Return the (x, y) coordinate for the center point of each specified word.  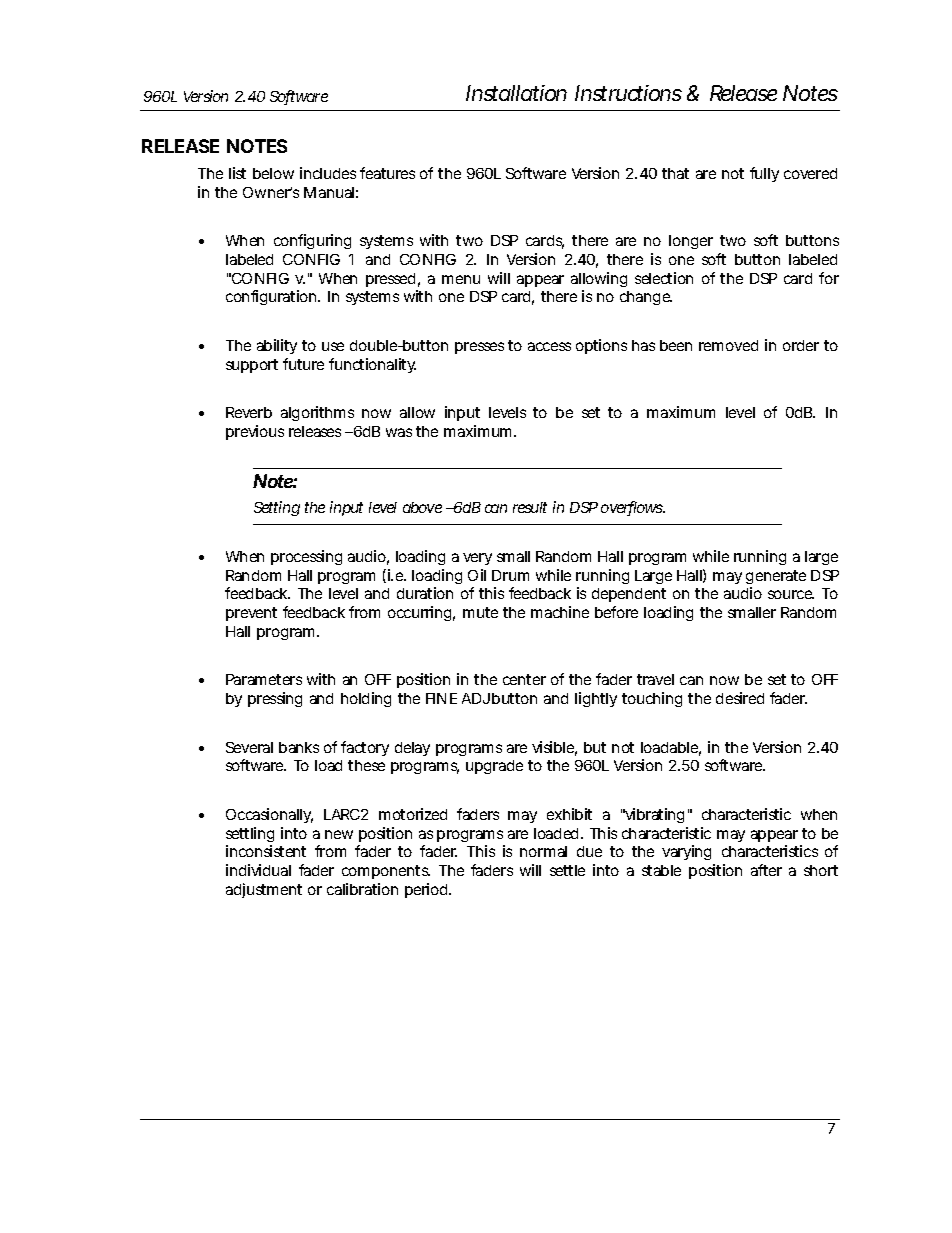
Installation (516, 93)
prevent (251, 614)
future (303, 364)
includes (328, 173)
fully (764, 174)
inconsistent (266, 851)
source (791, 594)
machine (560, 612)
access (549, 346)
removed (728, 345)
